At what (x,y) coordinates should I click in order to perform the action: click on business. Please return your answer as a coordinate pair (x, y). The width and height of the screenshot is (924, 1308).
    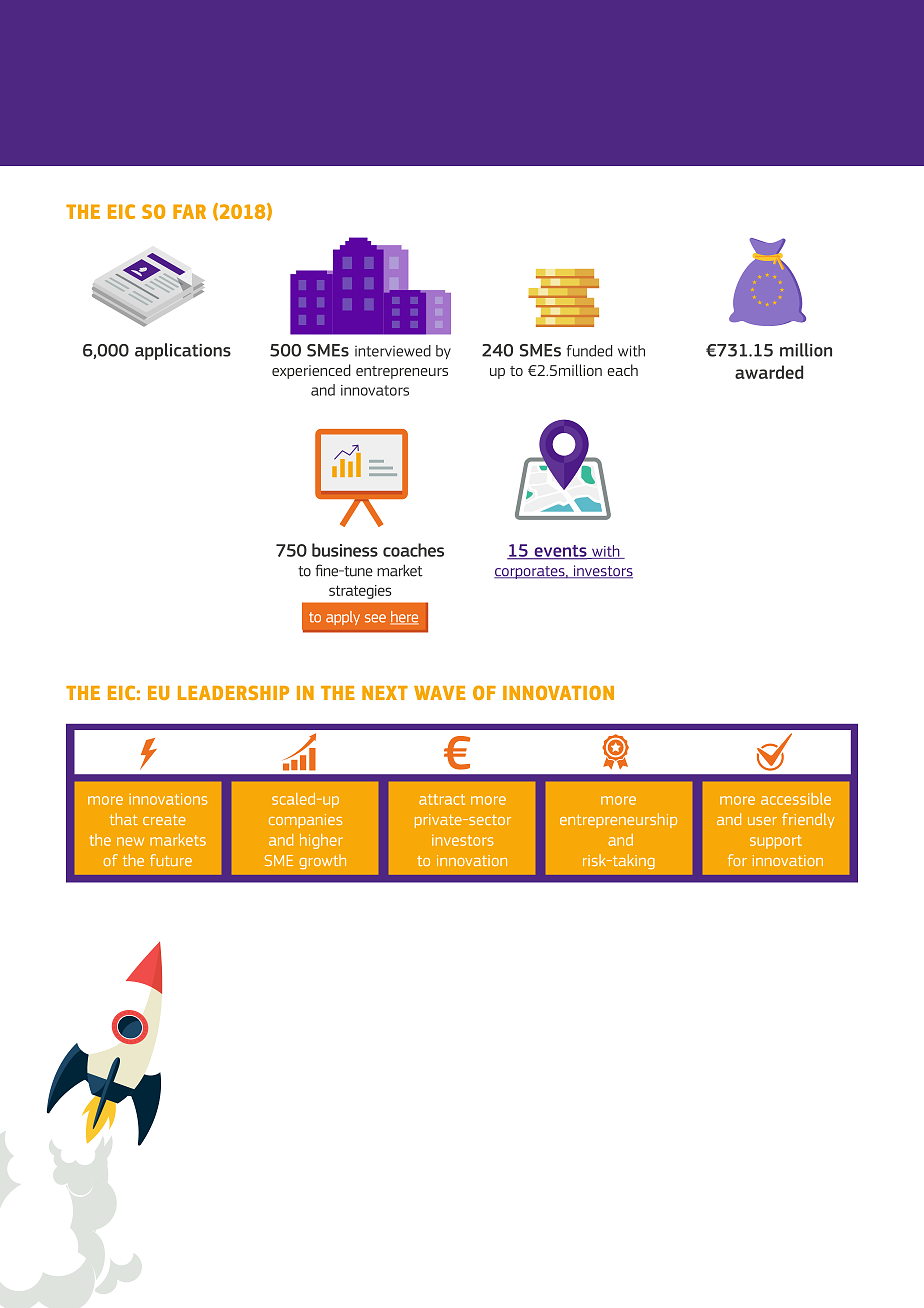
    Looking at the image, I should click on (345, 550).
